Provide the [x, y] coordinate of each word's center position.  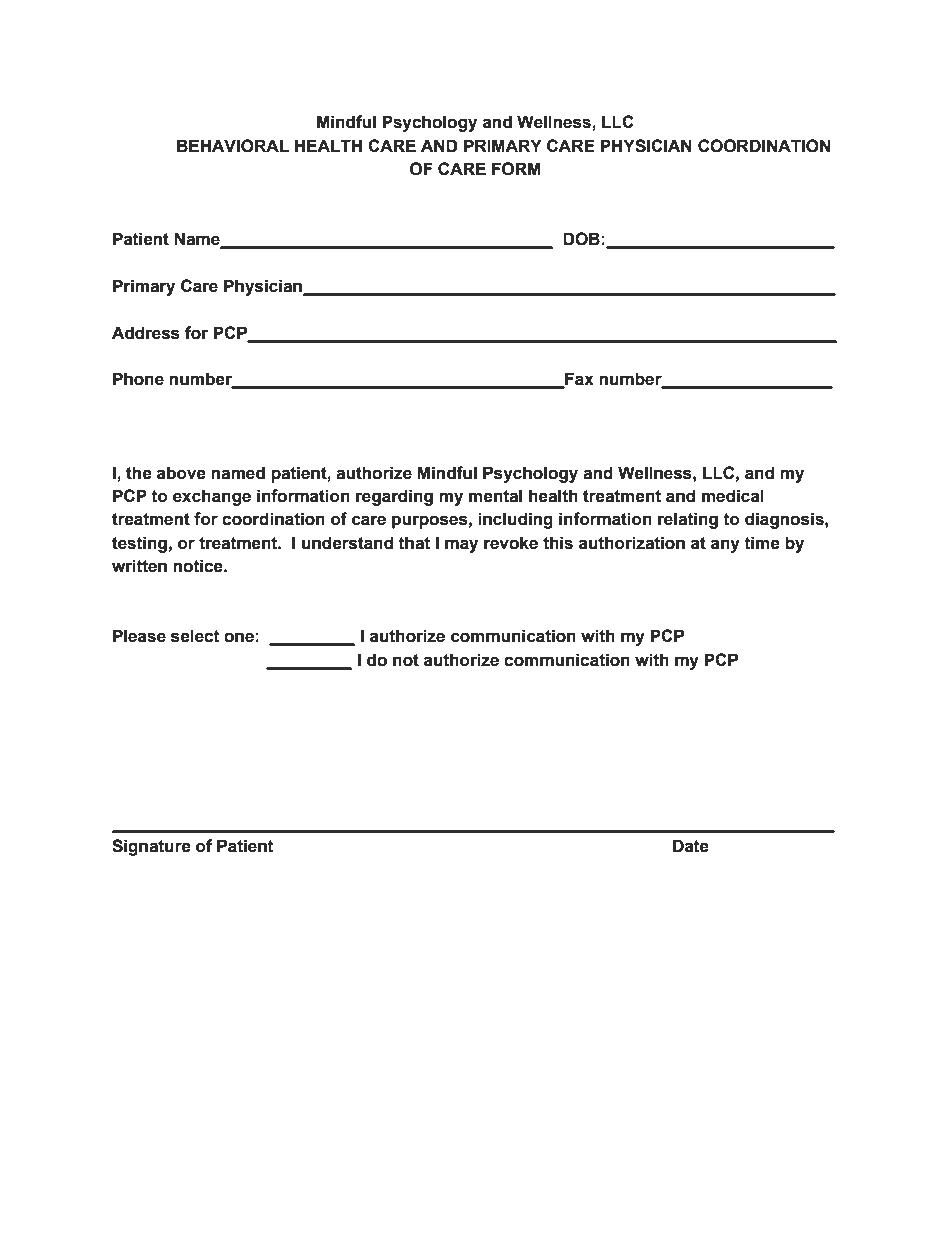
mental [495, 496]
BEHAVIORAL [233, 146]
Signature [151, 847]
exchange [212, 497]
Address [146, 333]
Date [691, 846]
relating [688, 520]
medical [733, 496]
